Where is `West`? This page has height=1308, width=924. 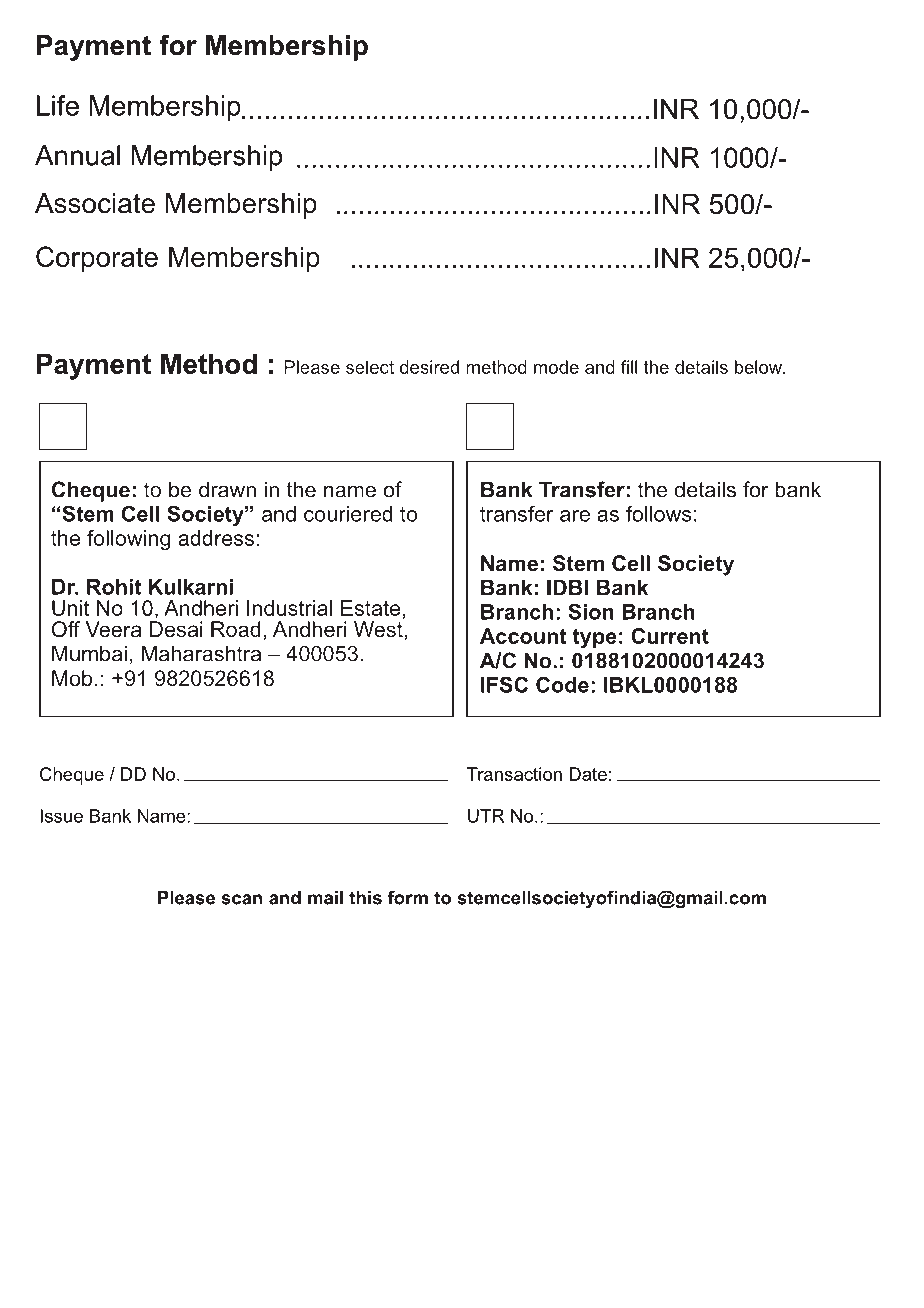
West is located at coordinates (379, 630).
